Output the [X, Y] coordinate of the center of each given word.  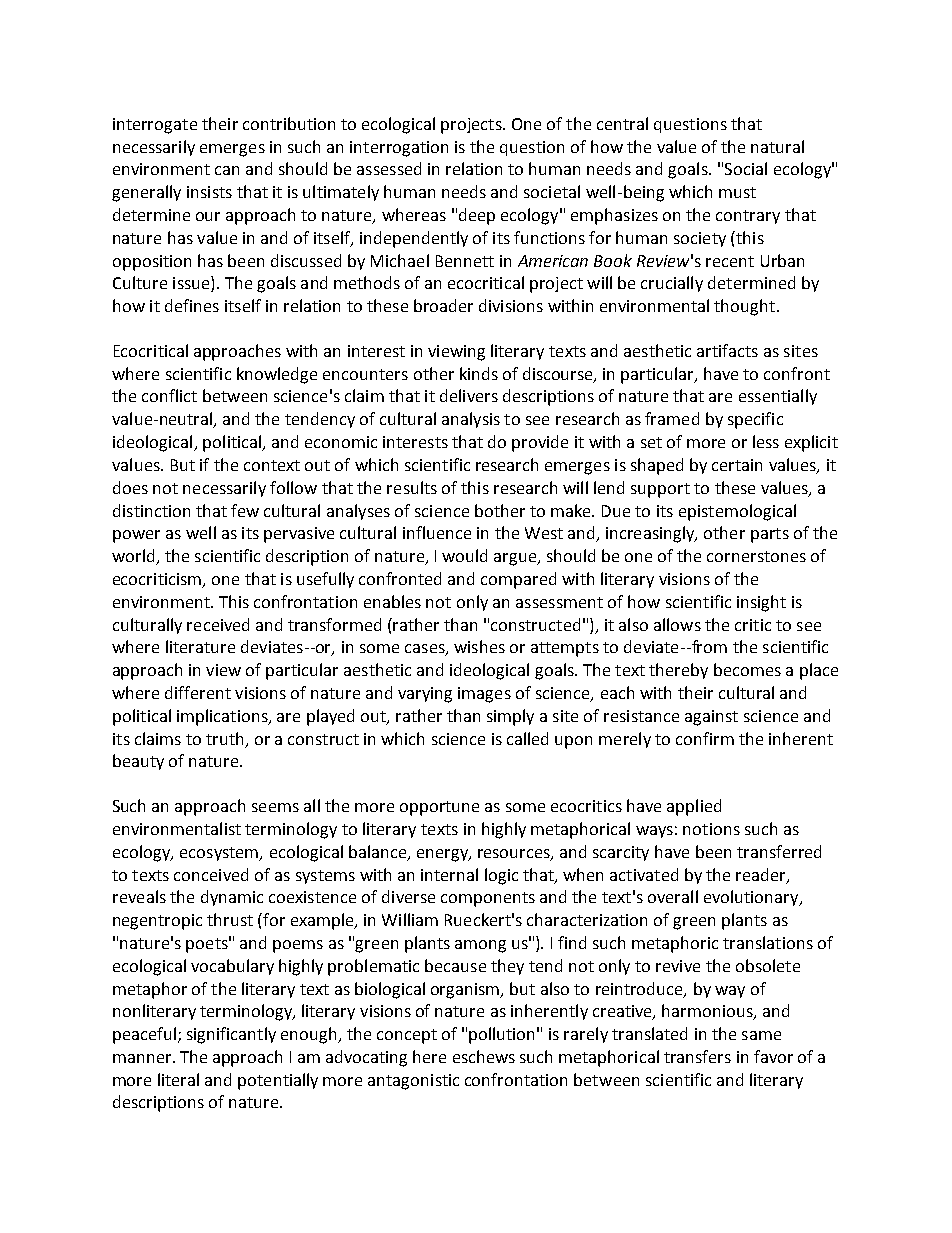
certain [737, 465]
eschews [484, 1056]
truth [224, 738]
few [245, 510]
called [527, 738]
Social [746, 168]
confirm [705, 738]
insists [209, 192]
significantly [231, 1035]
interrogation [399, 149]
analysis [471, 420]
